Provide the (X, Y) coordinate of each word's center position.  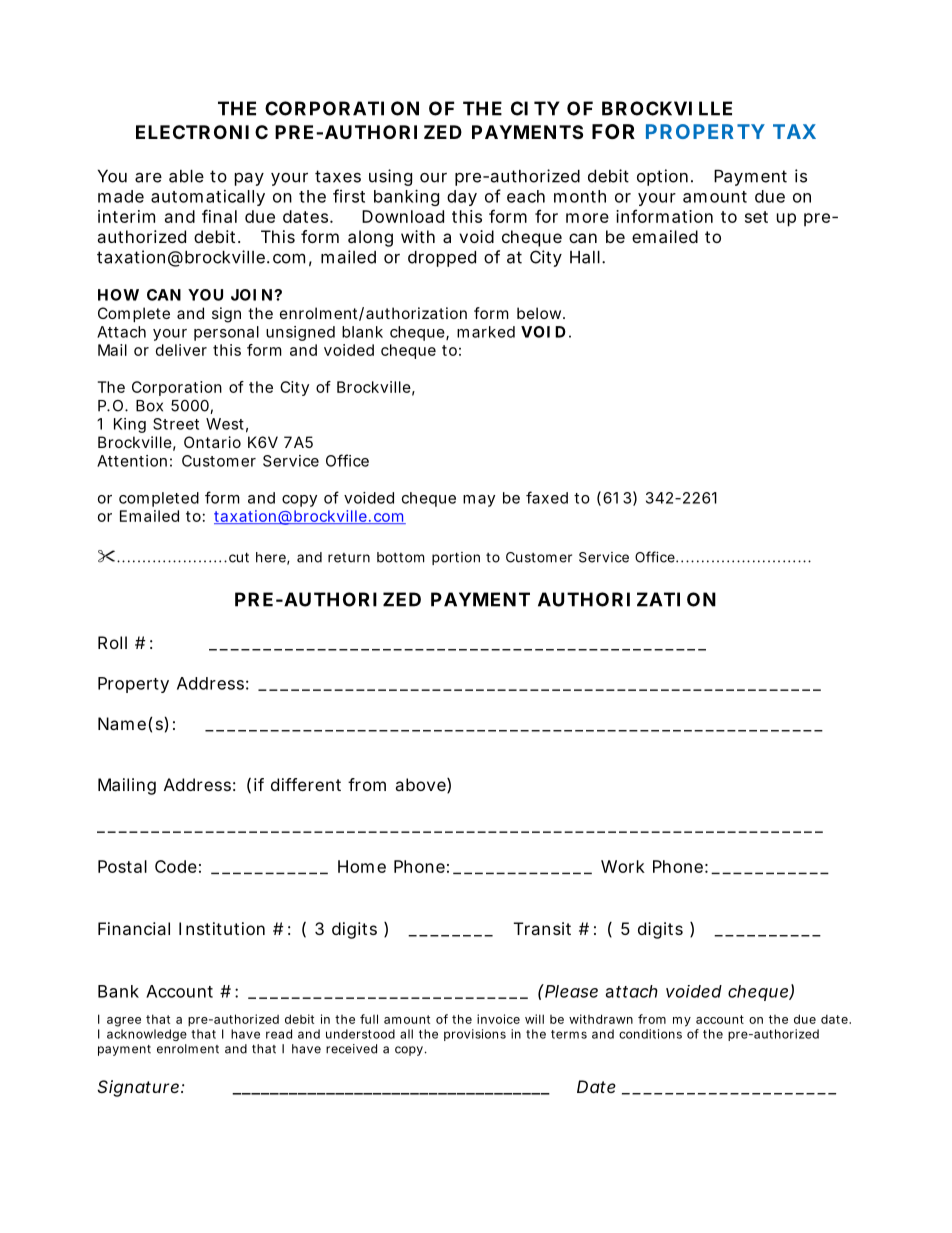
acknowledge (147, 1035)
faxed (547, 497)
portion (456, 558)
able (186, 176)
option (662, 177)
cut (239, 557)
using (390, 177)
